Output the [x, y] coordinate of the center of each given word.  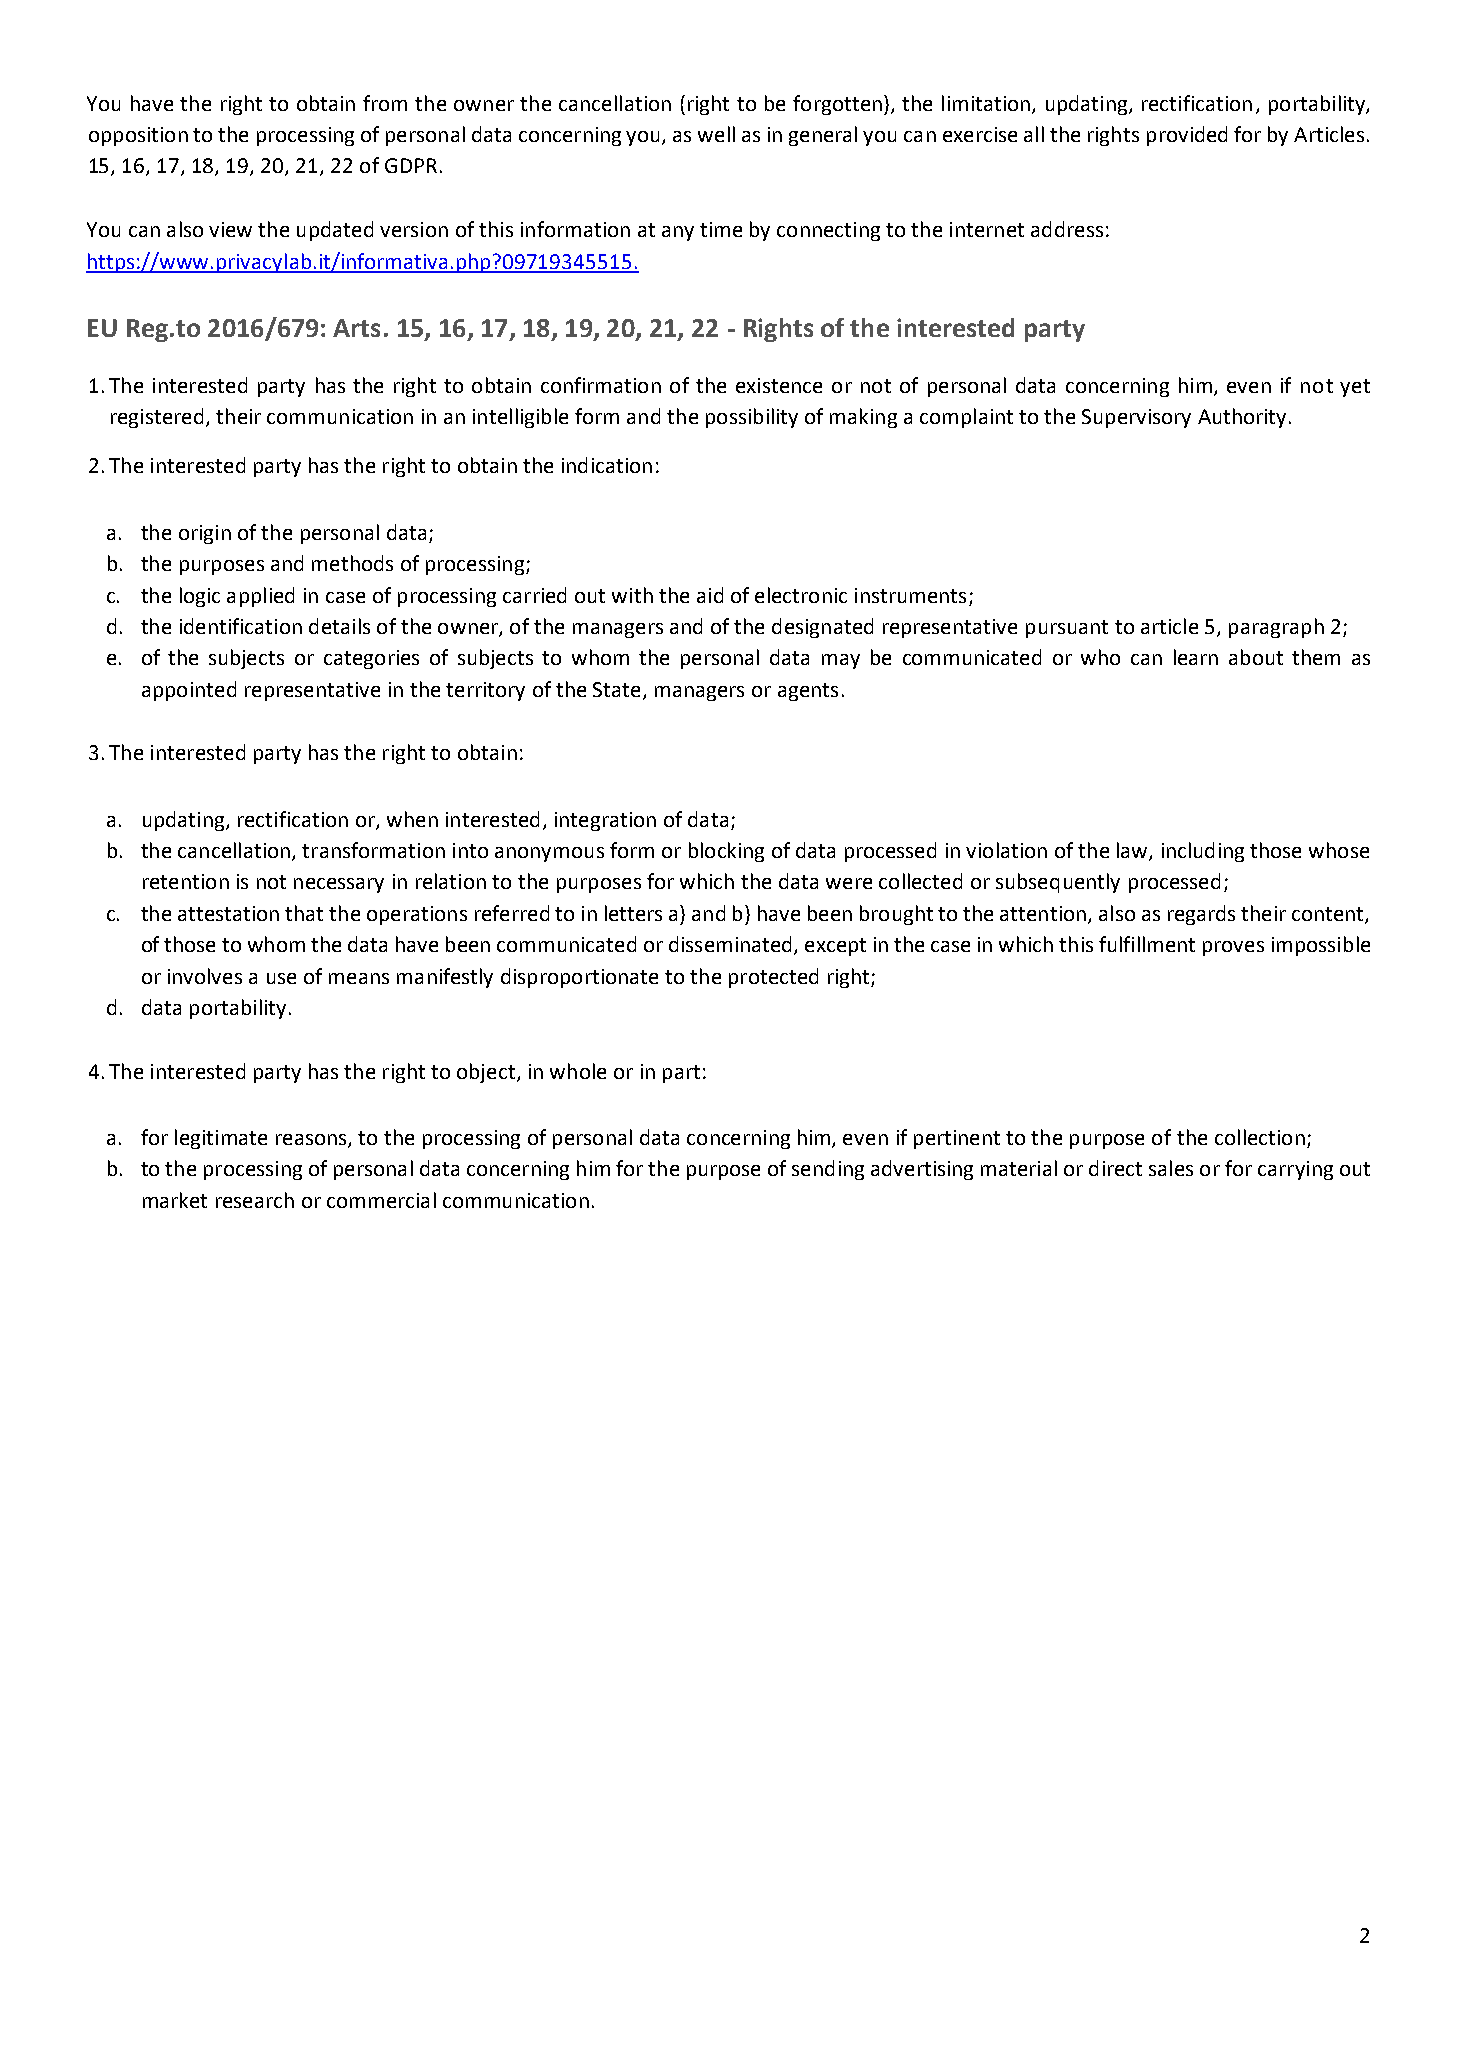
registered [157, 418]
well [716, 134]
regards [1201, 915]
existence [779, 385]
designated [822, 628]
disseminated [732, 945]
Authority [1242, 418]
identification [241, 626]
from [385, 103]
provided [1187, 136]
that [304, 913]
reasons [312, 1141]
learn [1196, 657]
